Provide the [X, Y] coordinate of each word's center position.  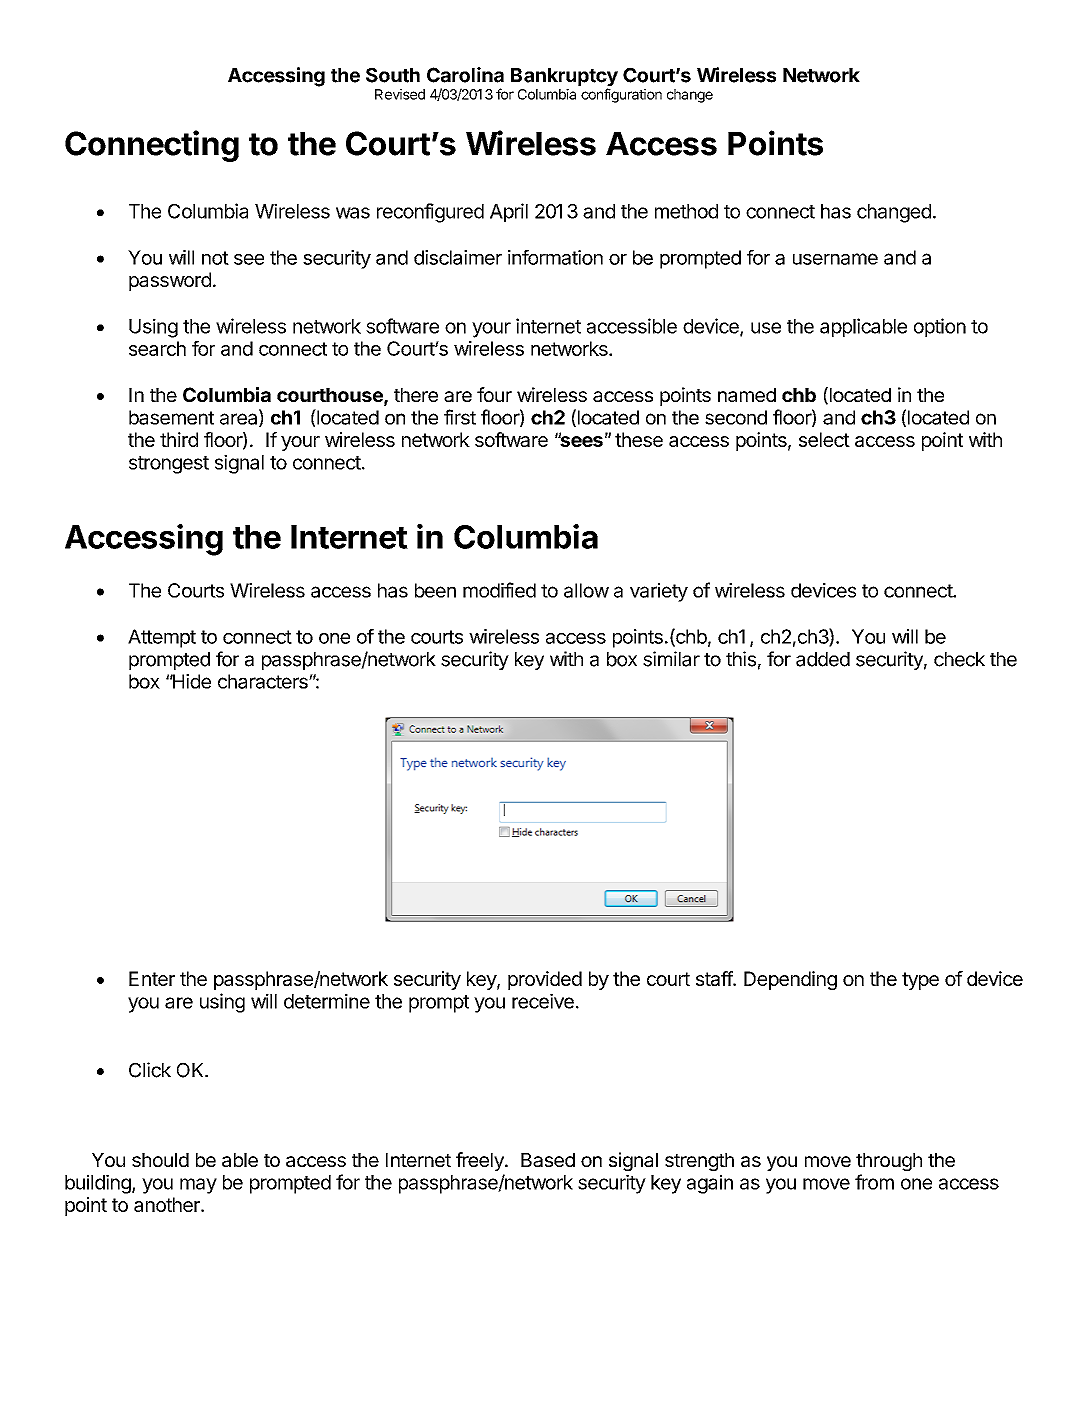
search [157, 348]
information [555, 257]
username [835, 259]
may [198, 1186]
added [823, 659]
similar [671, 659]
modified [499, 590]
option [940, 327]
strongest [169, 465]
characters [264, 681]
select [824, 439]
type [920, 981]
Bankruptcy [564, 78]
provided [545, 980]
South [393, 75]
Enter [152, 978]
